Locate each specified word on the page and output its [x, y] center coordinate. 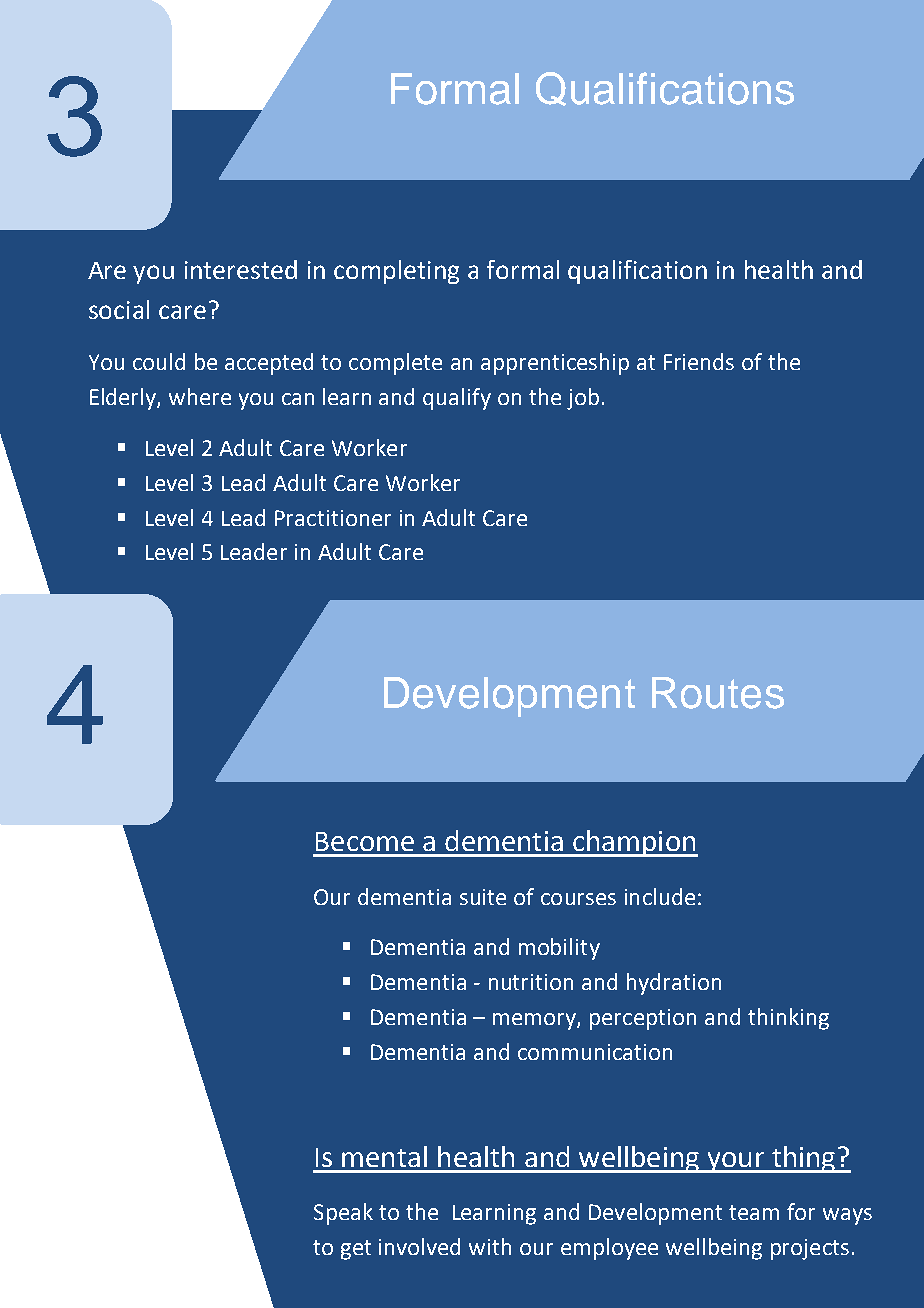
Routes [718, 693]
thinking [788, 1019]
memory [535, 1021]
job [583, 399]
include [660, 896]
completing [396, 272]
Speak [343, 1214]
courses [578, 899]
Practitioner [333, 518]
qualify [457, 399]
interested [241, 269]
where [200, 396]
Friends [699, 361]
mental [384, 1156]
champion [634, 843]
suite [483, 897]
